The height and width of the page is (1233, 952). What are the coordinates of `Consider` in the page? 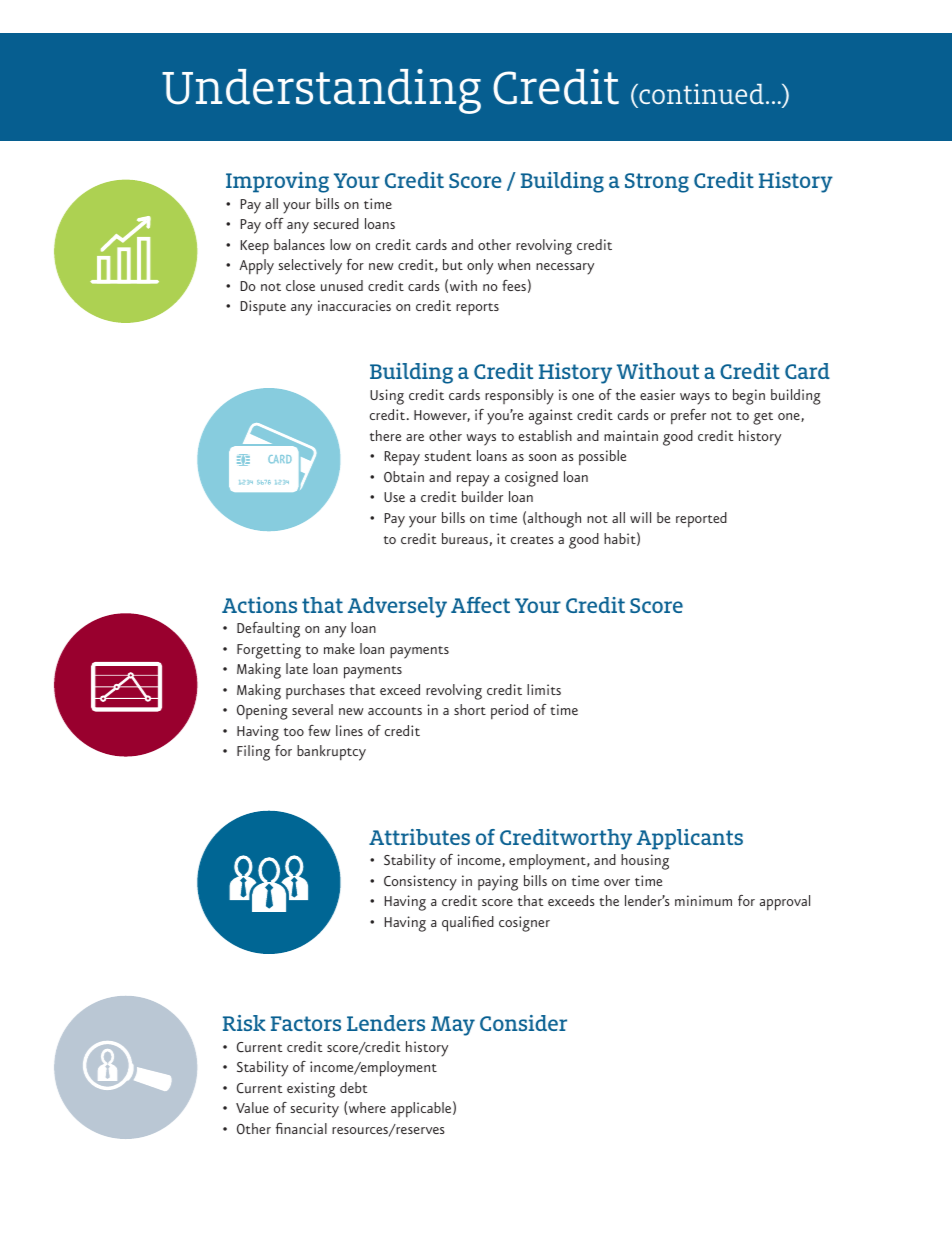 It's located at (523, 1023).
